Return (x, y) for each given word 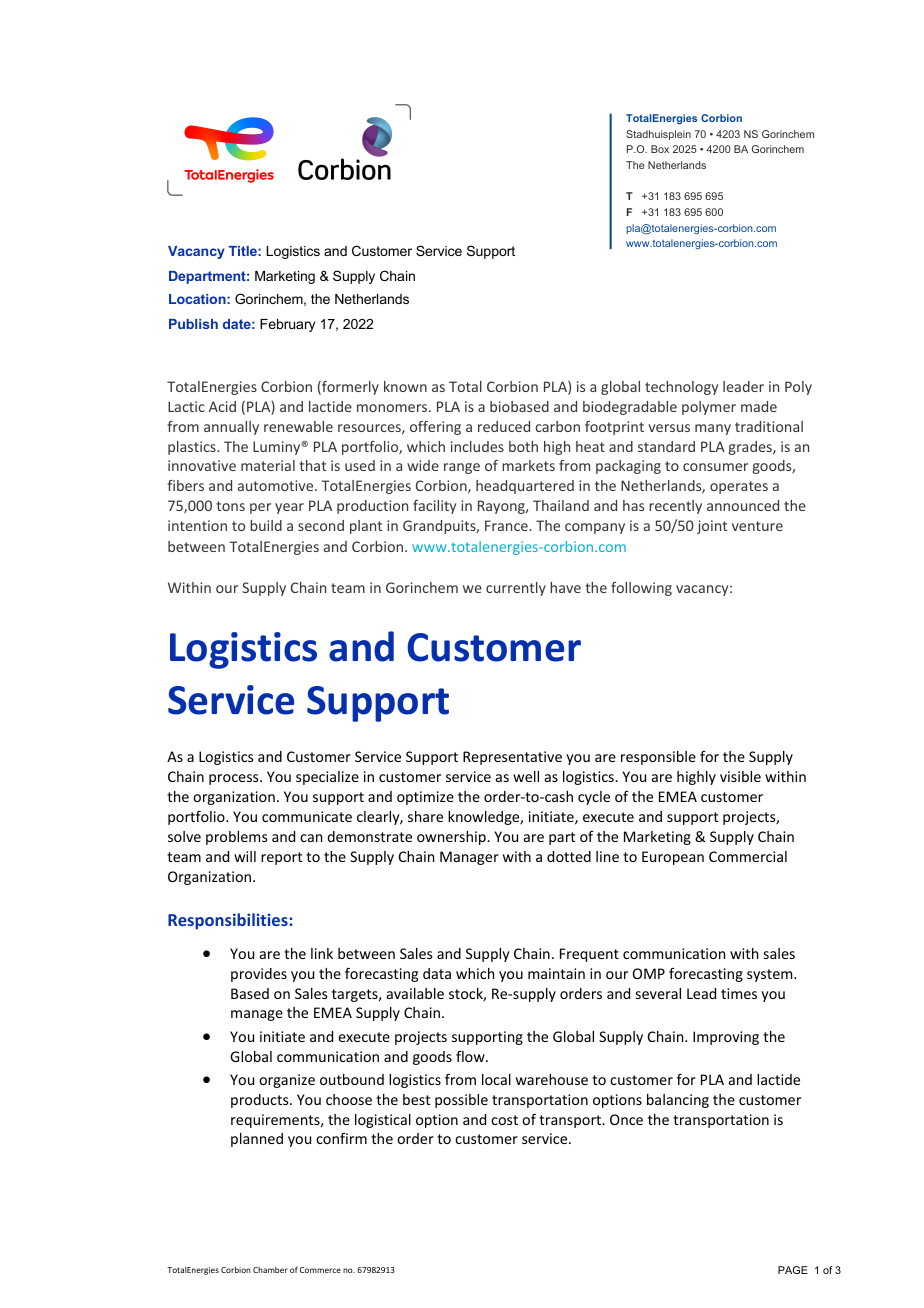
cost (504, 1120)
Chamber (270, 1270)
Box (660, 149)
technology (681, 388)
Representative (512, 758)
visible (740, 776)
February (287, 325)
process (235, 779)
